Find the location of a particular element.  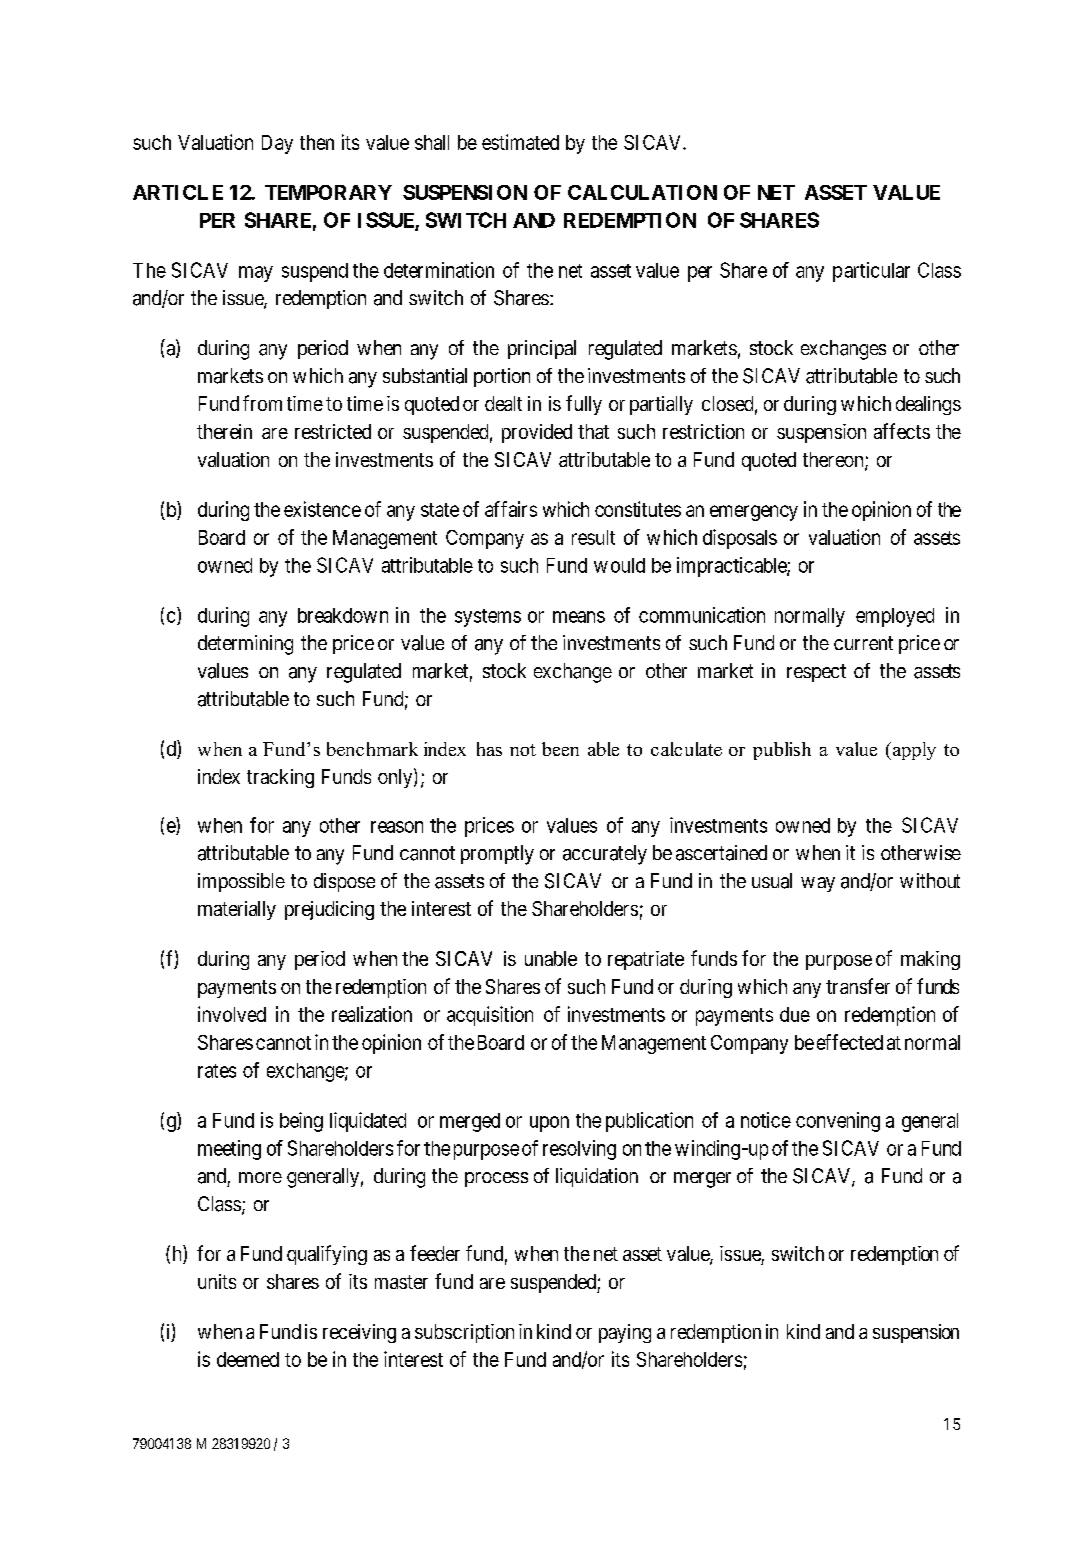

Day is located at coordinates (277, 144).
